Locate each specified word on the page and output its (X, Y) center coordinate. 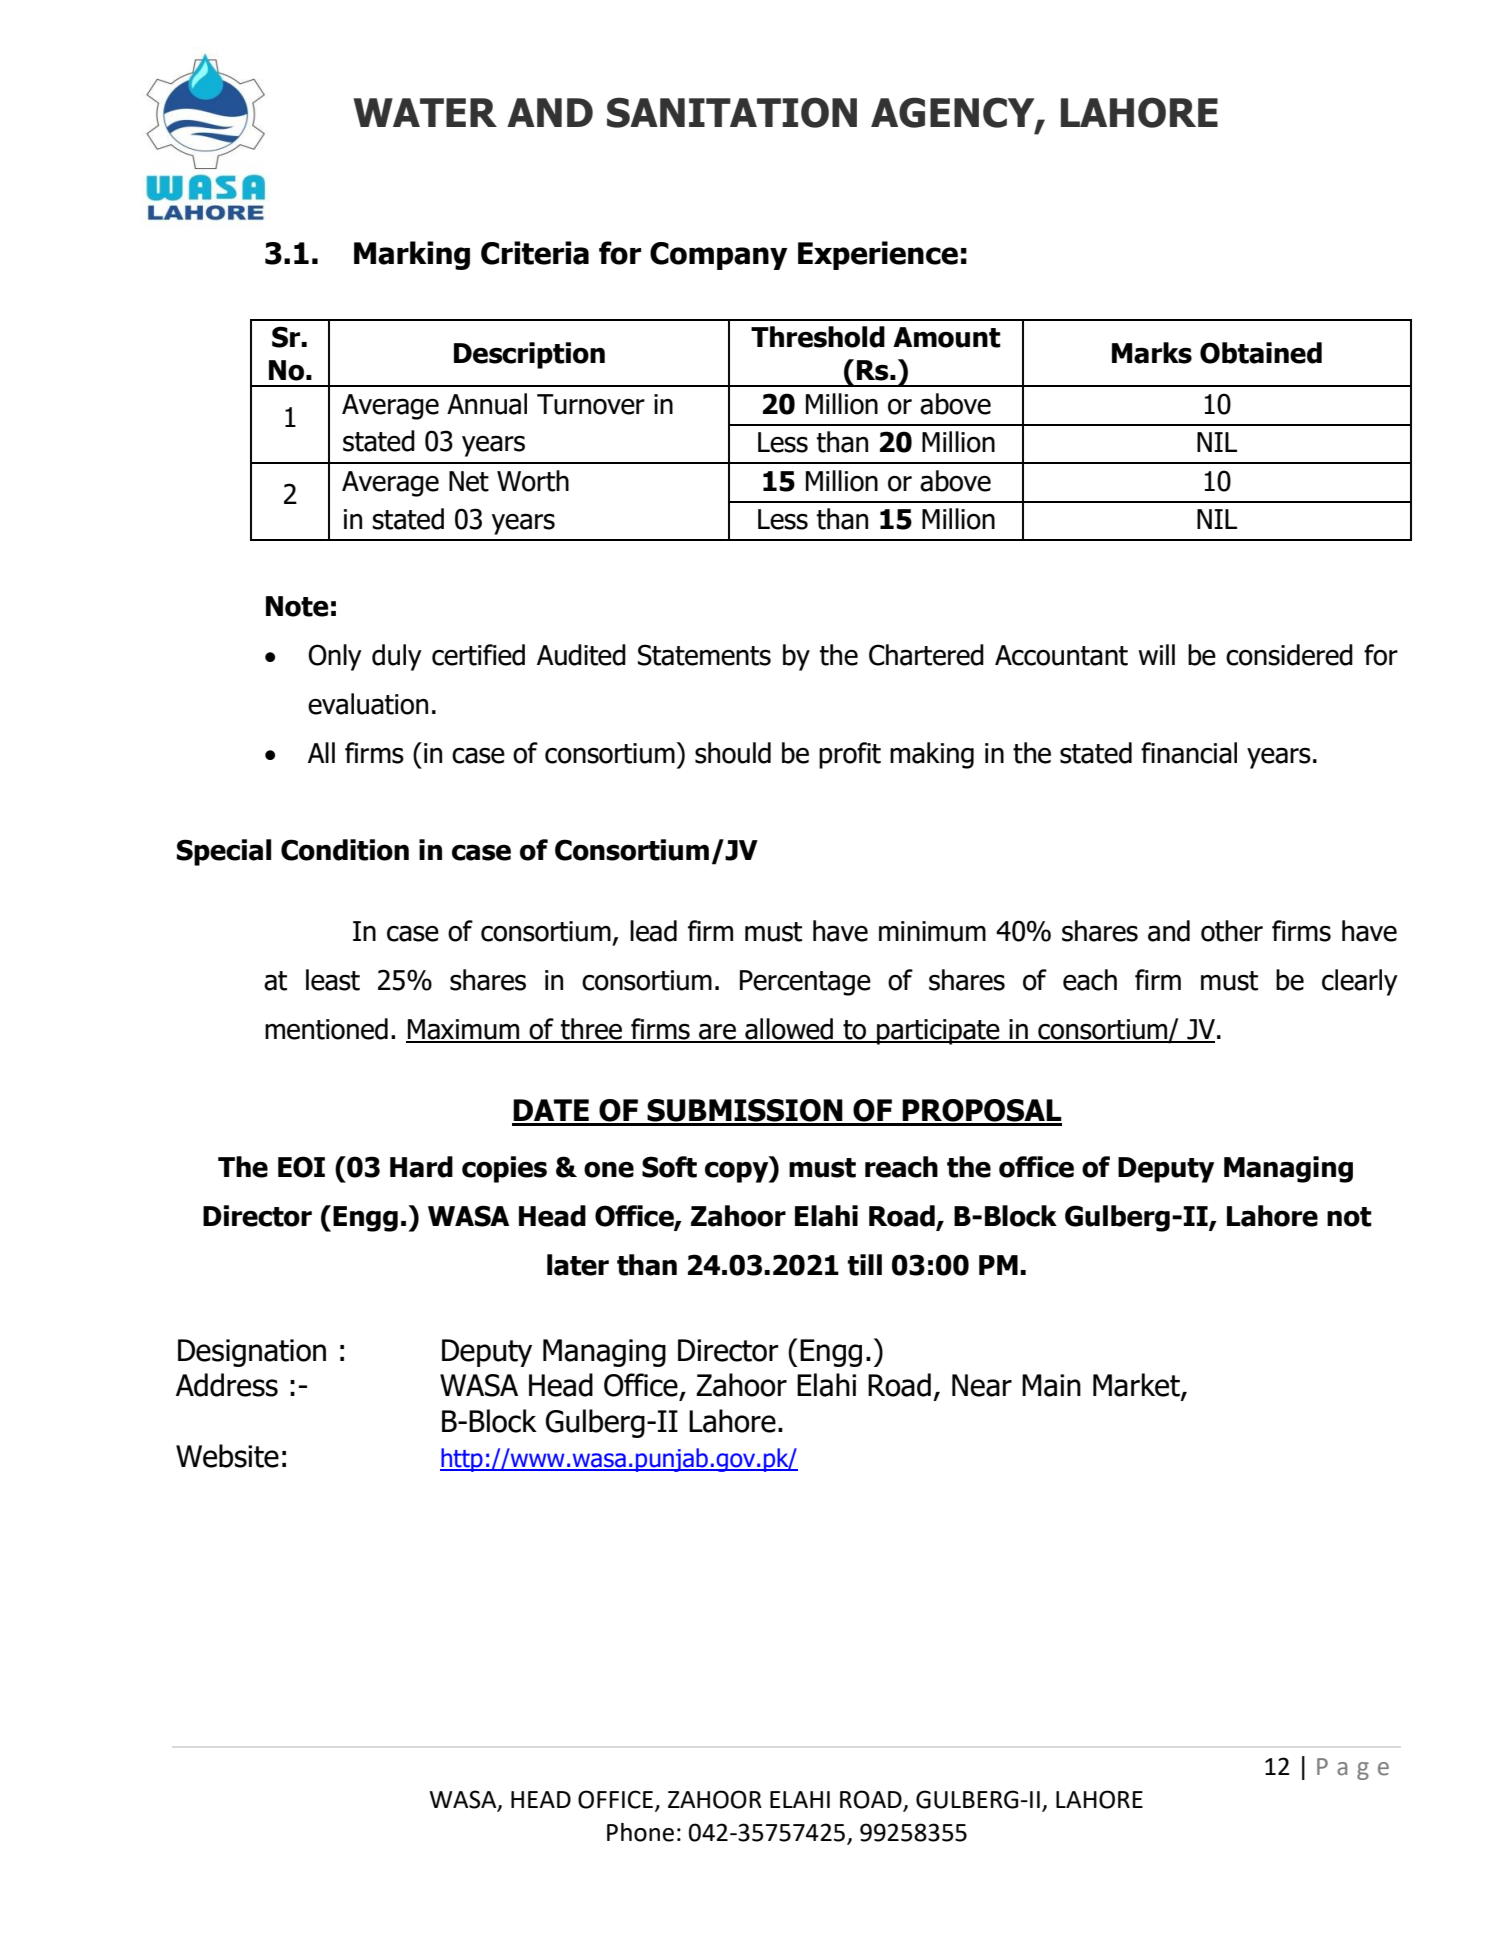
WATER (425, 112)
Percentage (805, 983)
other (1232, 931)
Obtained (1261, 353)
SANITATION (732, 112)
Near (982, 1385)
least (333, 980)
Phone (640, 1832)
